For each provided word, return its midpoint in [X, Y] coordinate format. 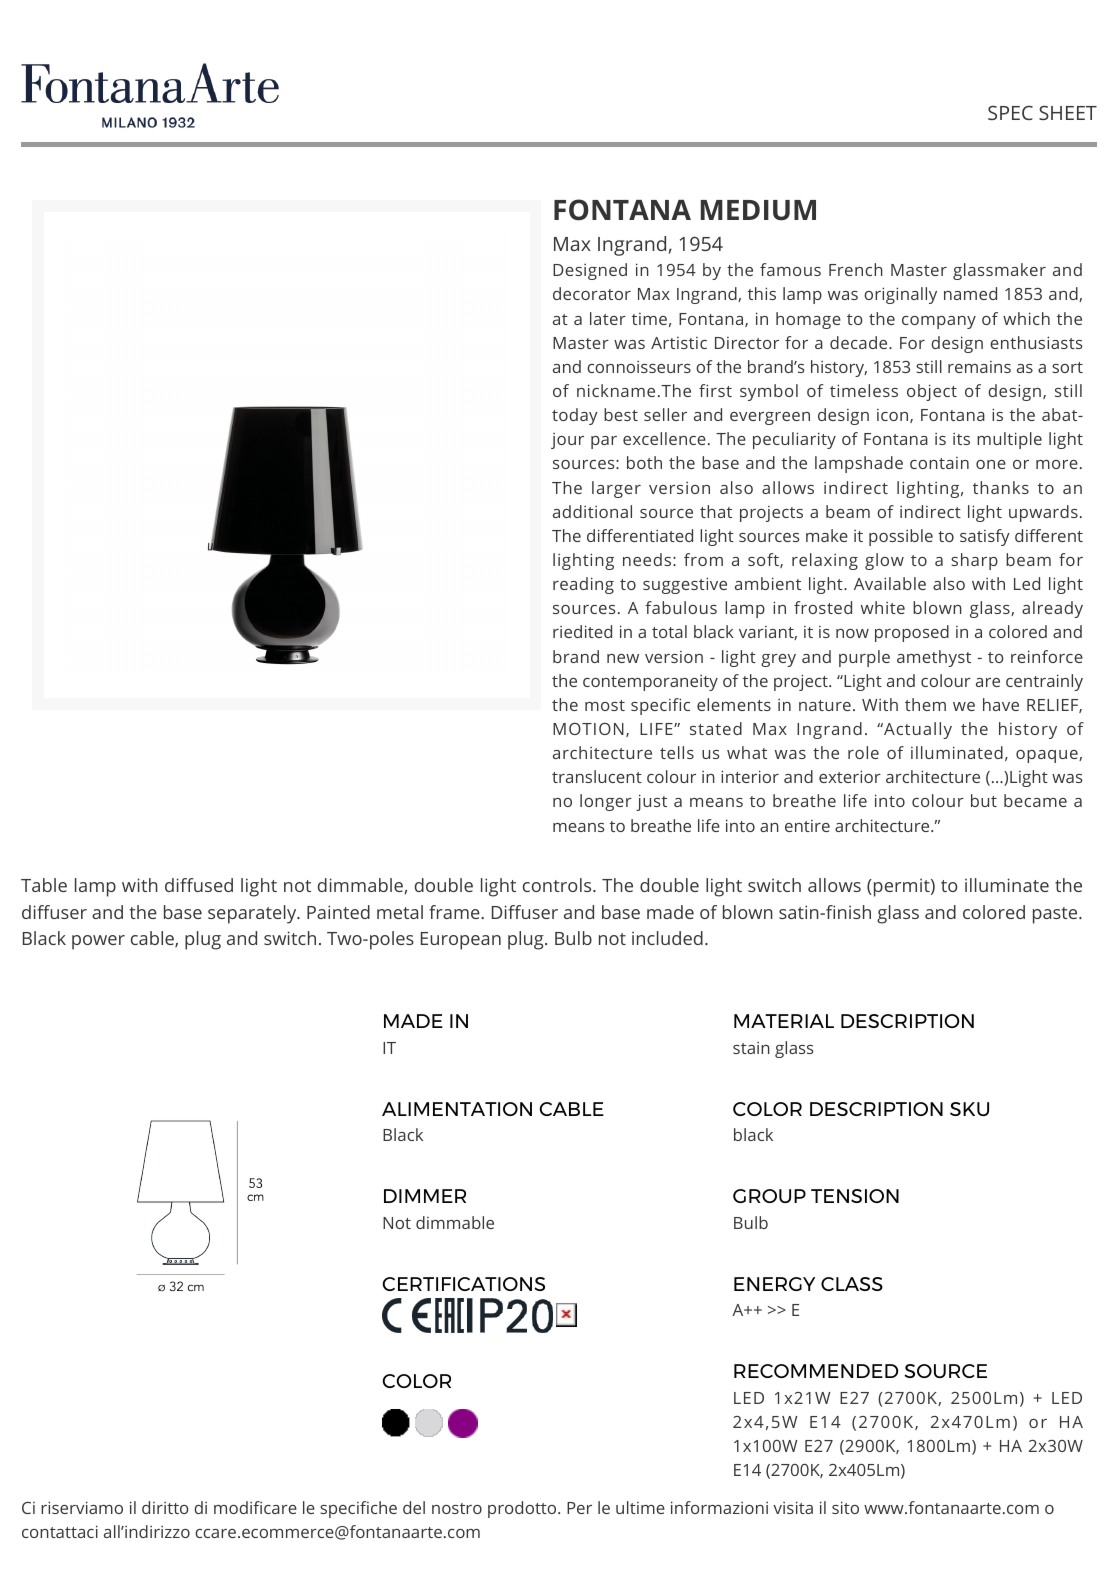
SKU [969, 1109]
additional [592, 511]
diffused [199, 885]
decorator [592, 293]
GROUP [769, 1196]
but [984, 800]
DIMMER [425, 1196]
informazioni [719, 1507]
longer [606, 802]
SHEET [1068, 112]
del [414, 1507]
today [575, 416]
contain [939, 463]
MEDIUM [758, 210]
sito [845, 1507]
